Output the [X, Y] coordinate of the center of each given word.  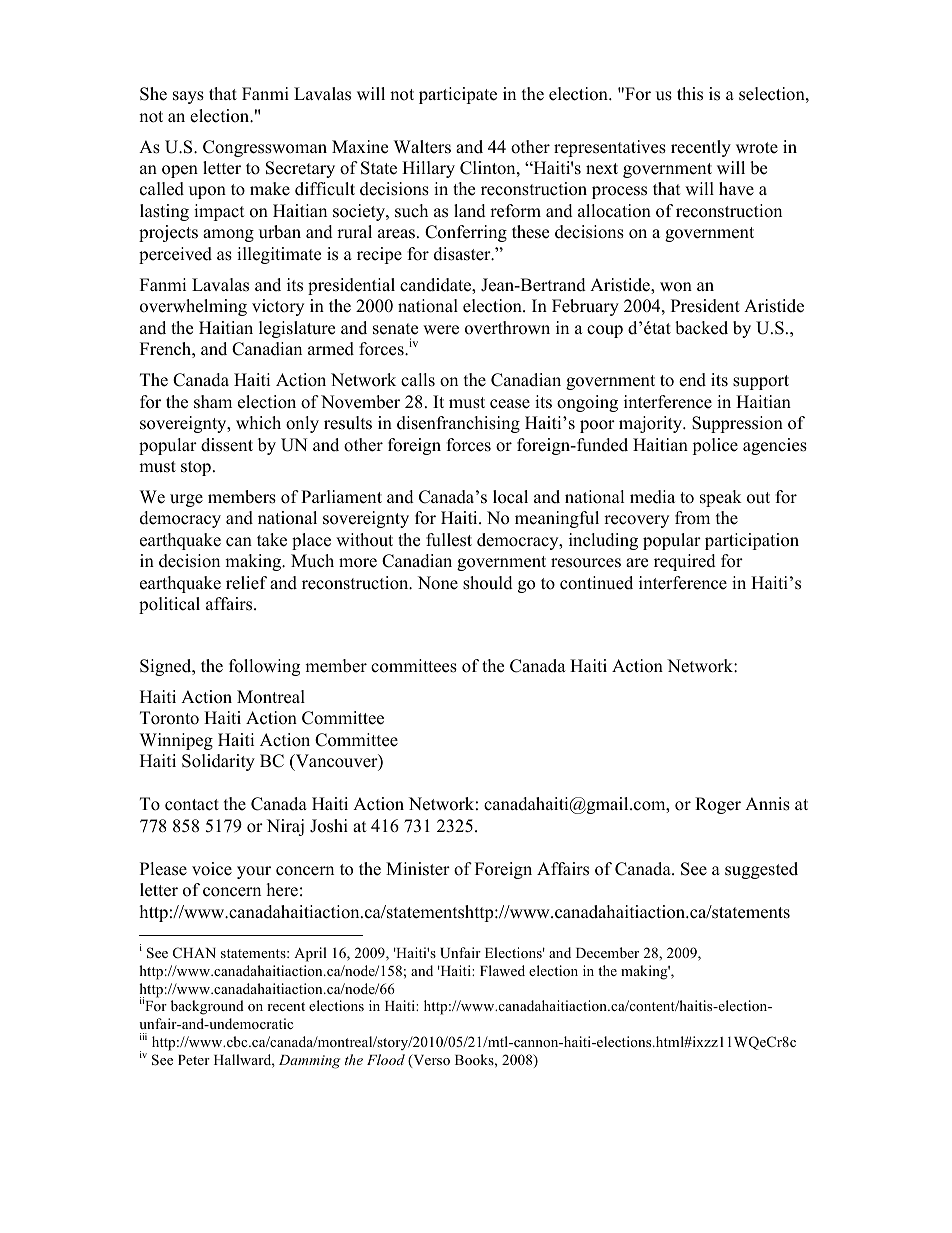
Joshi [329, 826]
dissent [227, 445]
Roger [718, 805]
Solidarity [218, 762]
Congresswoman [265, 148]
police [715, 446]
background [207, 1007]
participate [458, 95]
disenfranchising [458, 424]
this [690, 94]
